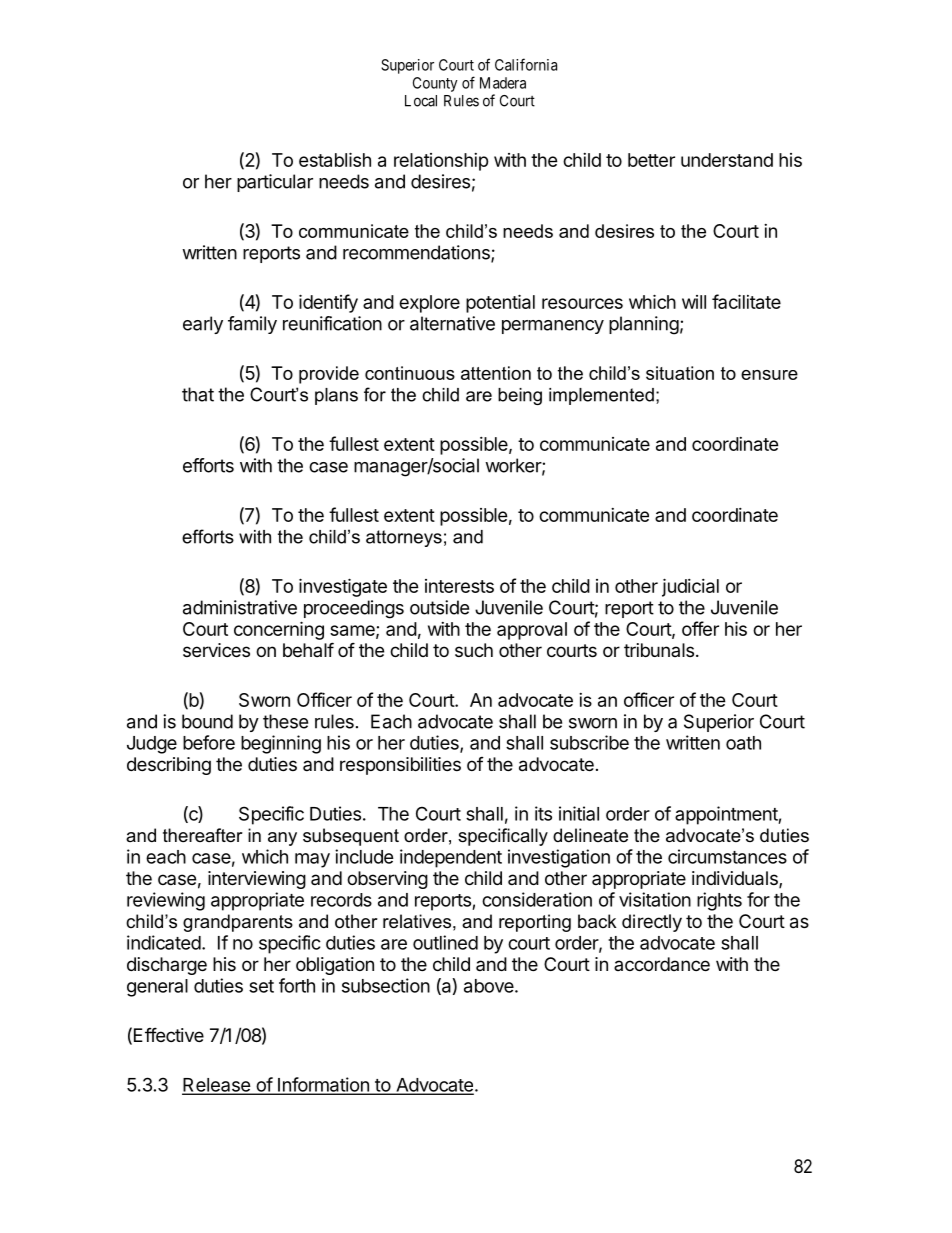  What do you see at coordinates (240, 607) in the screenshot?
I see `administrative` at bounding box center [240, 607].
